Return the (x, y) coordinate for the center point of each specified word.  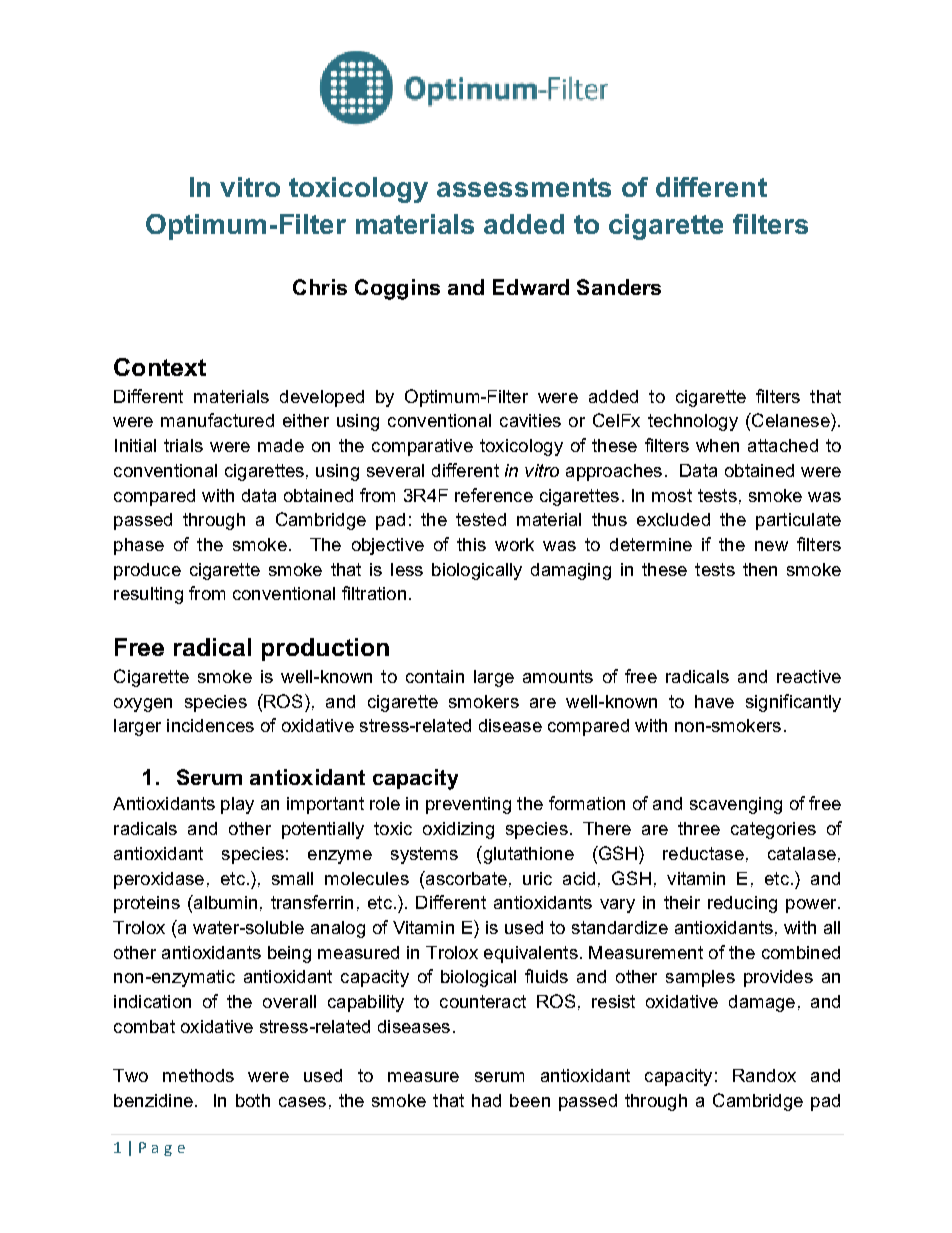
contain (435, 676)
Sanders (619, 287)
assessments (524, 187)
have (714, 701)
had (486, 1100)
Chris (320, 287)
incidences (210, 725)
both (253, 1100)
